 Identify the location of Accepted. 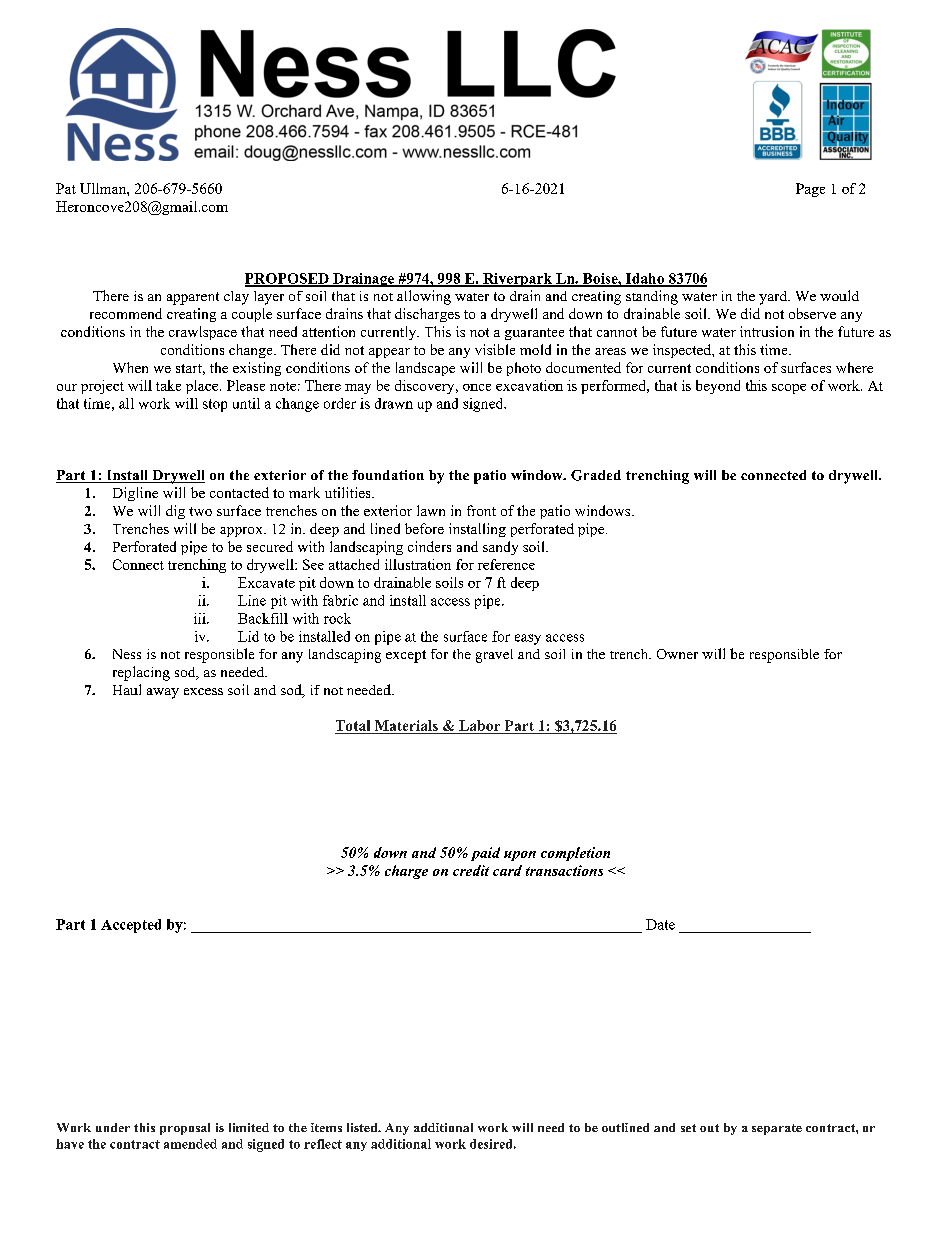
(131, 926).
